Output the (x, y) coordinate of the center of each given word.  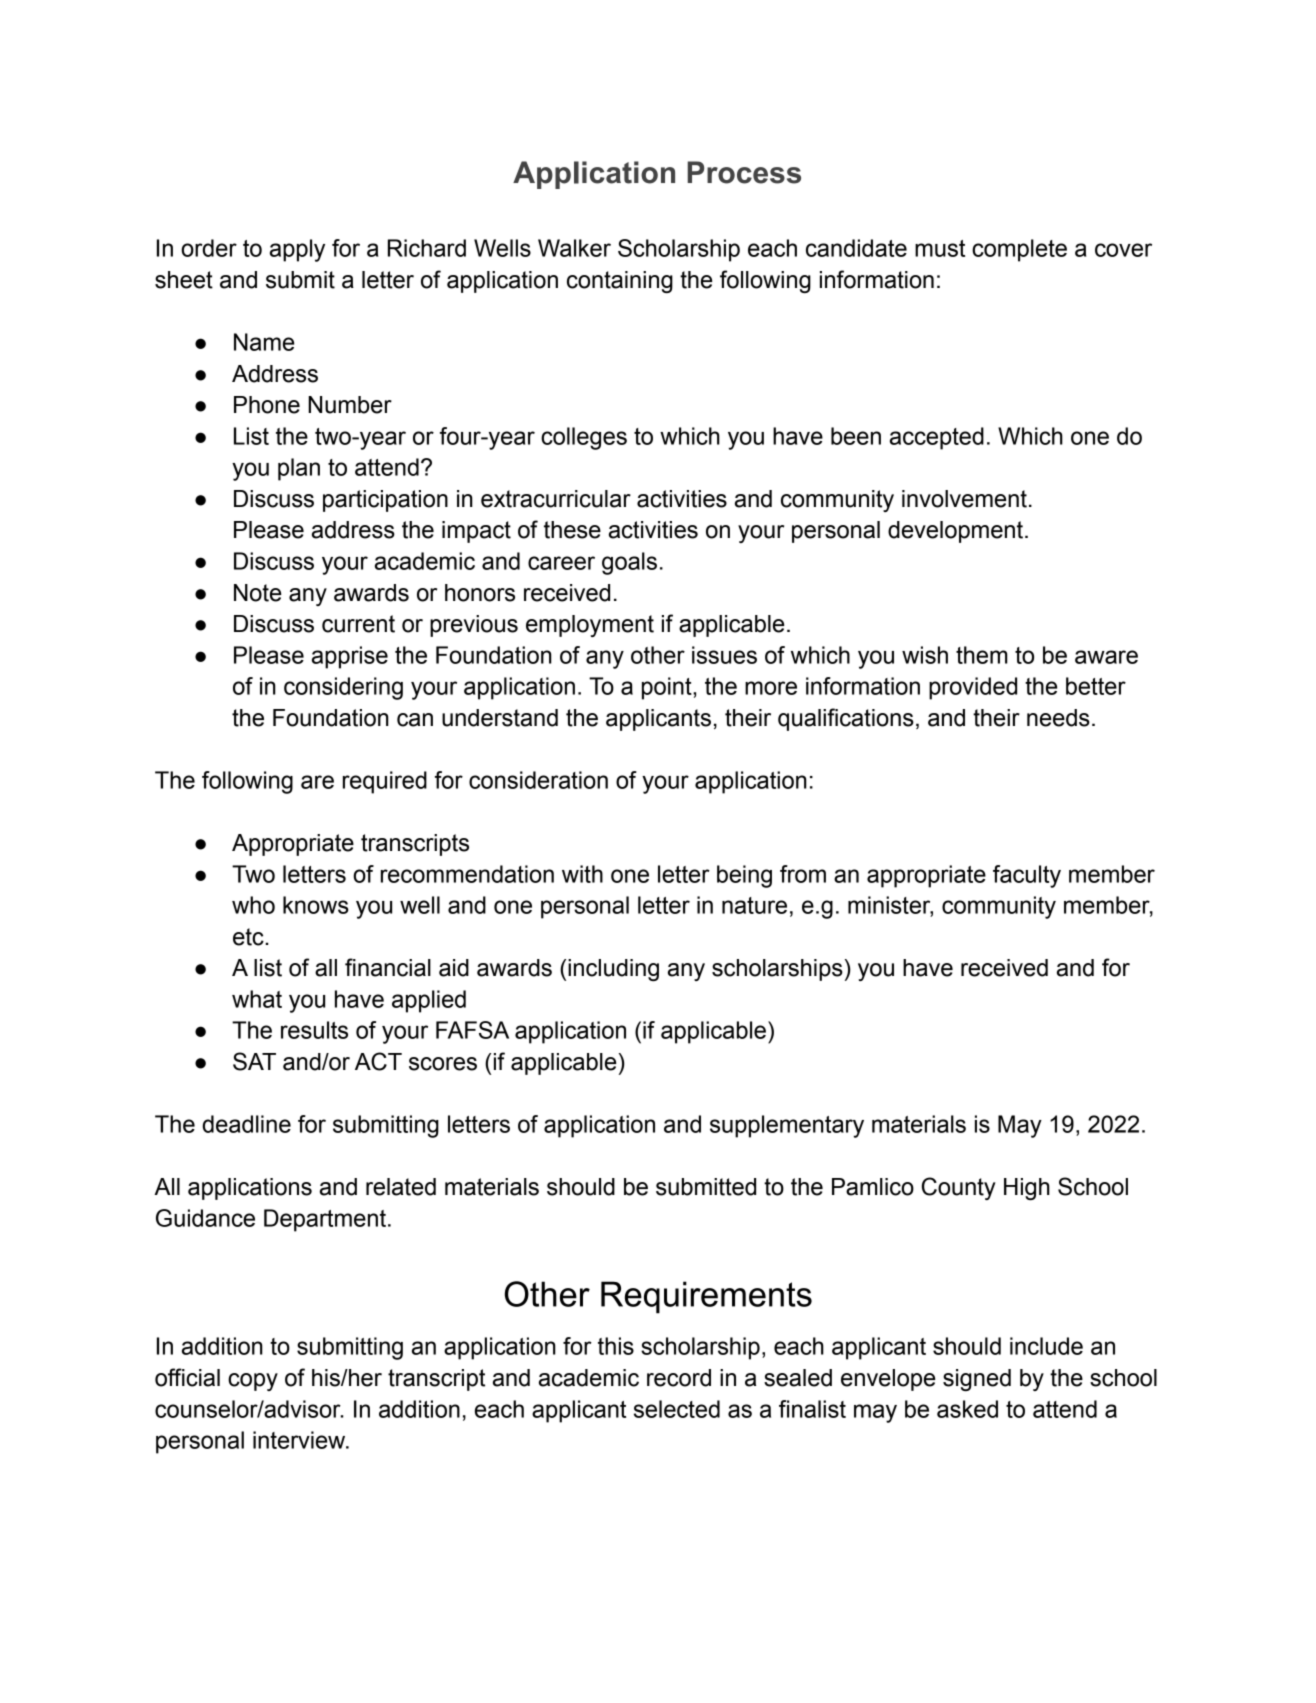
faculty (1027, 876)
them (982, 655)
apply (297, 250)
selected (677, 1409)
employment (590, 626)
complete (1019, 250)
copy (253, 1382)
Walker (574, 248)
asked (967, 1409)
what (257, 999)
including (613, 970)
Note (257, 593)
